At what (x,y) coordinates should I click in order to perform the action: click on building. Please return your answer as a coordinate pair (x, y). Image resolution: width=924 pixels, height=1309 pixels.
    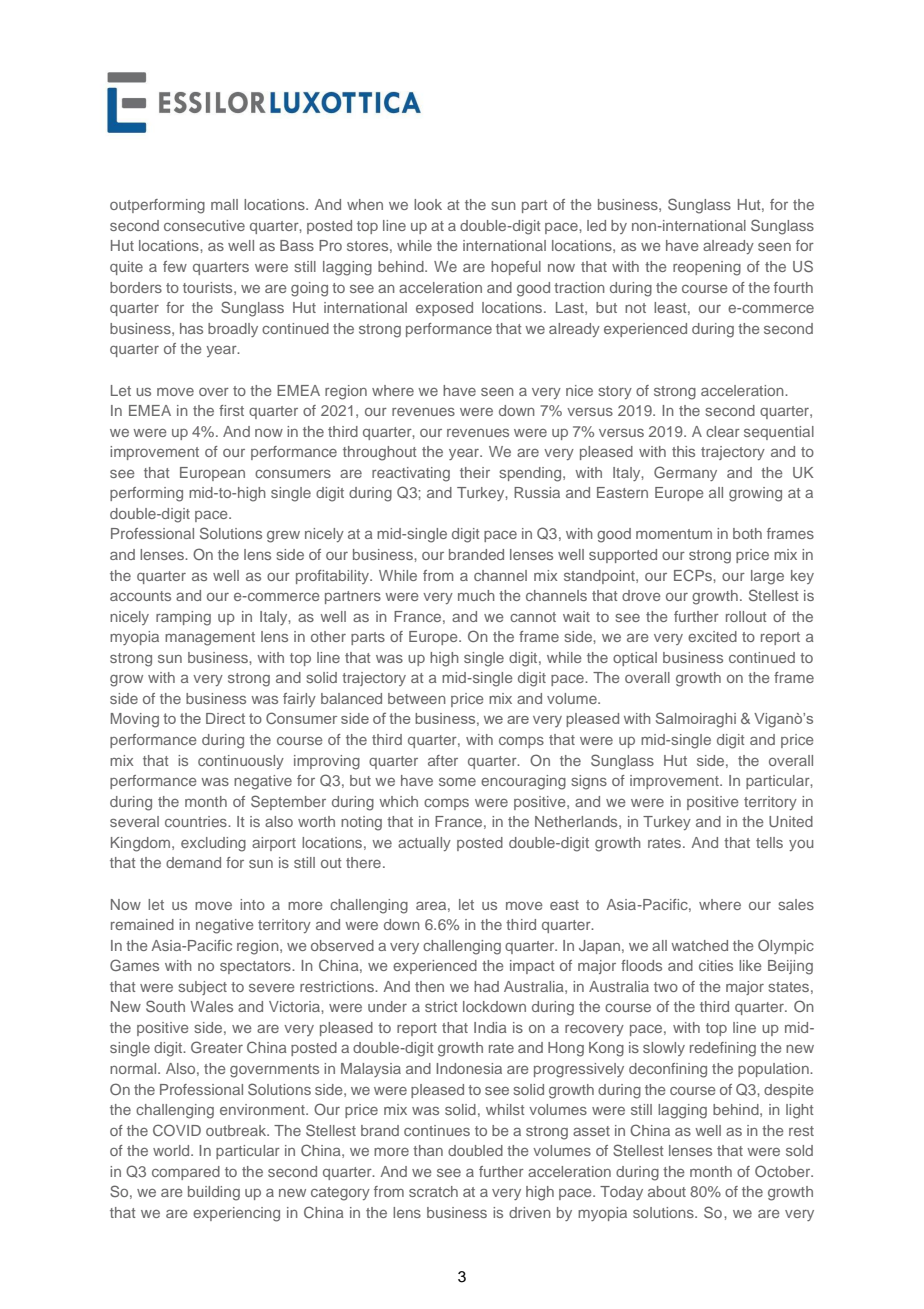
    Looking at the image, I should click on (214, 1193).
